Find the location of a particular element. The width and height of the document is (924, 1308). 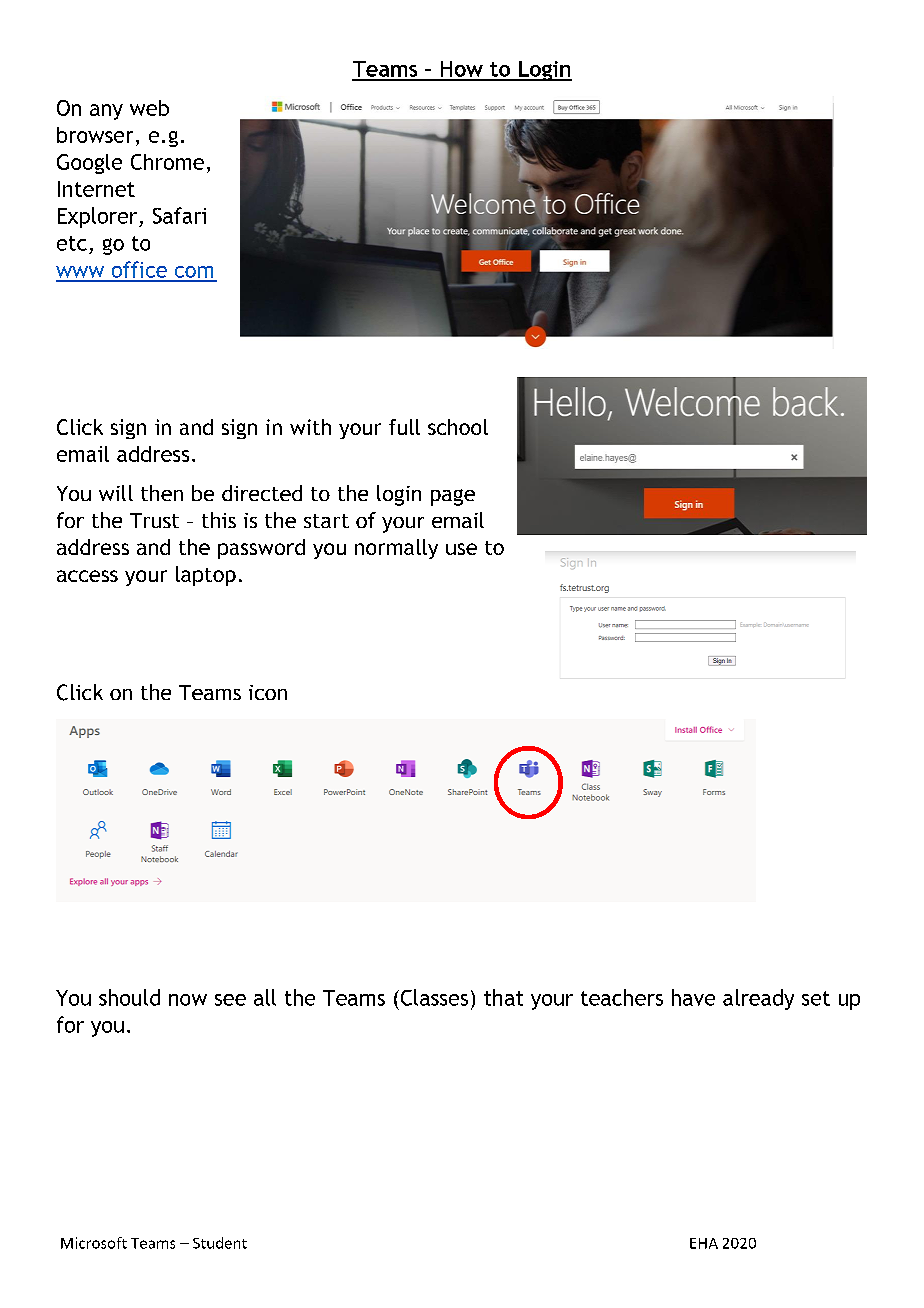

Classes is located at coordinates (433, 997).
